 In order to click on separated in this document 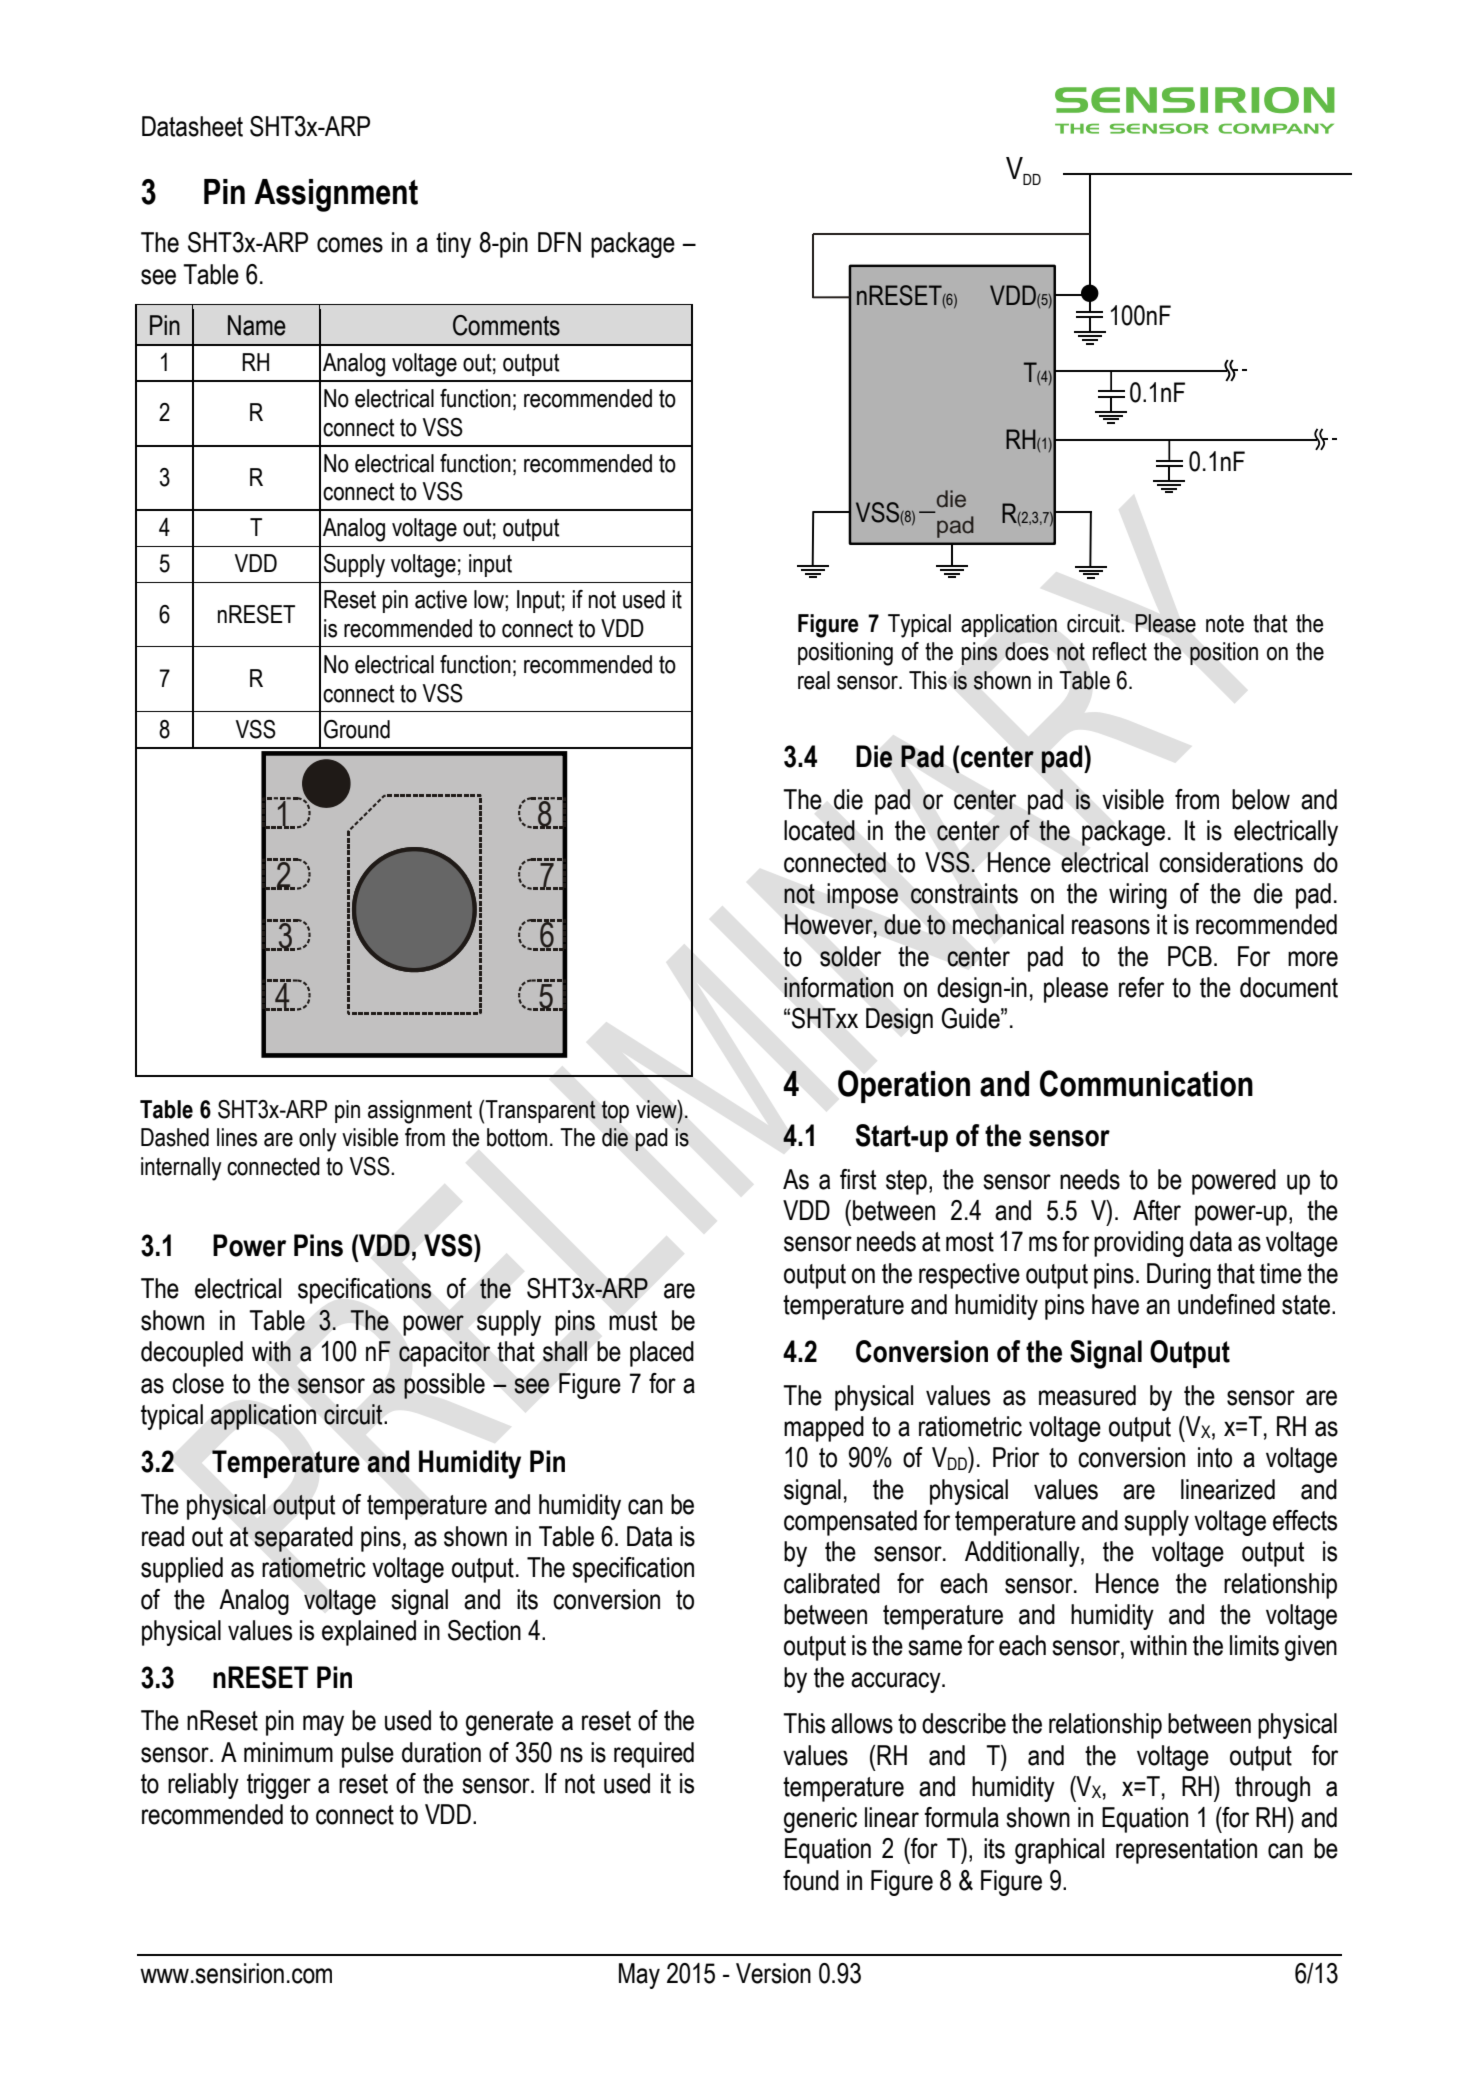, I will do `click(303, 1539)`.
